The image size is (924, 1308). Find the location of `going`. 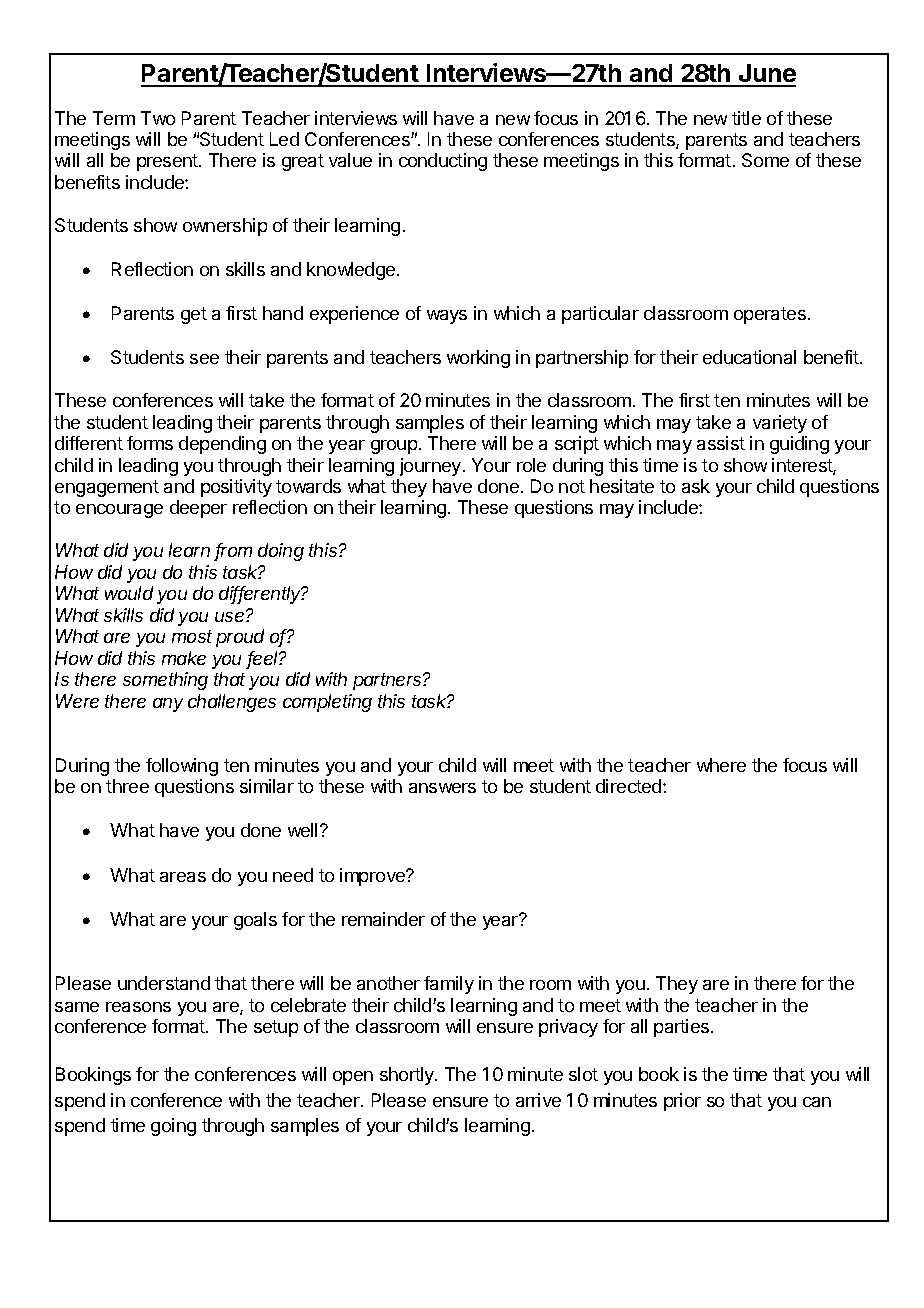

going is located at coordinates (173, 1127).
